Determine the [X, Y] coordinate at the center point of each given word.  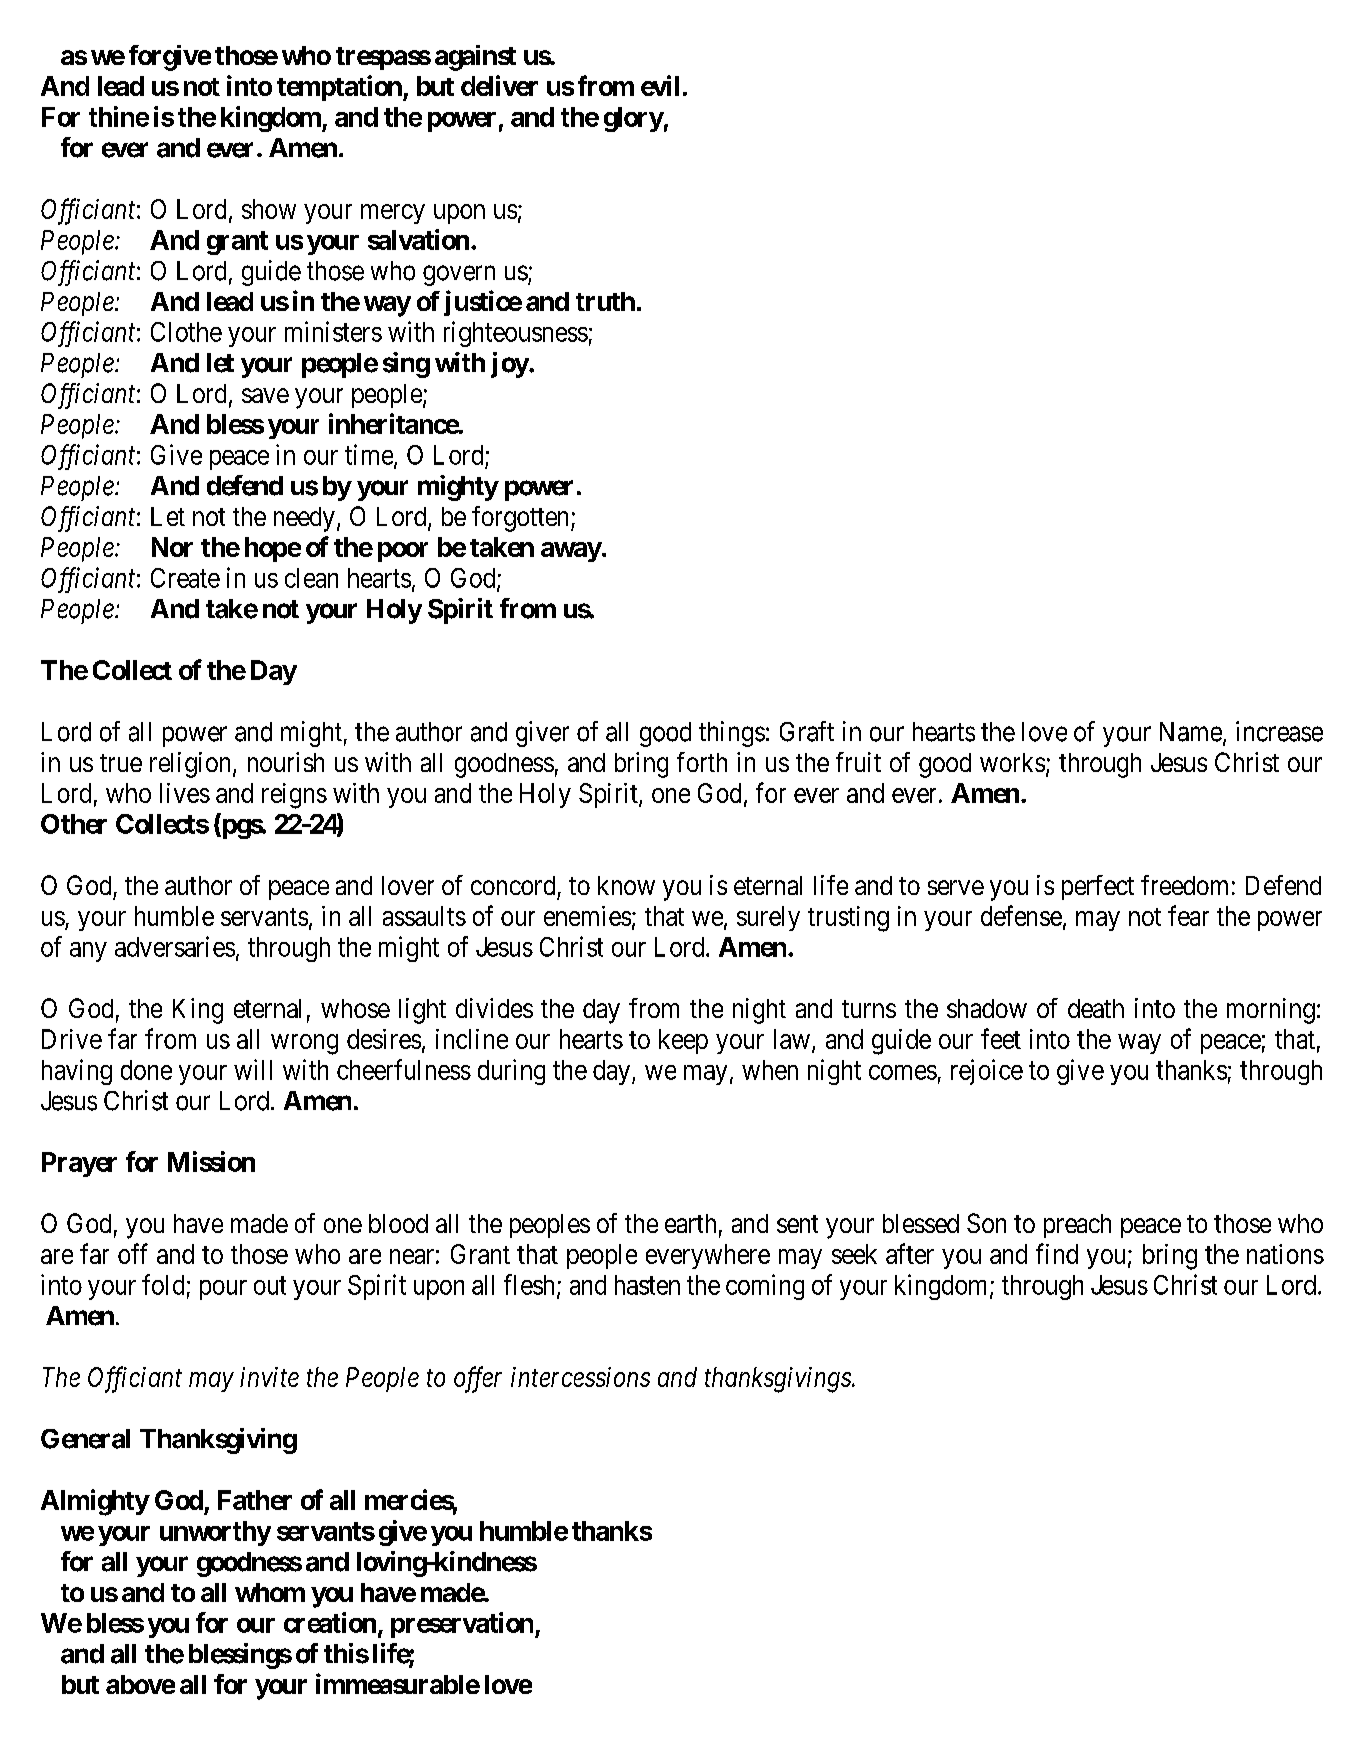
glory [634, 119]
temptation [340, 88]
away [571, 552]
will [253, 1069]
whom [270, 1592]
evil [660, 85]
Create [185, 578]
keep [683, 1041]
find [1057, 1253]
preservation [462, 1625]
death [1096, 1008]
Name [1191, 732]
